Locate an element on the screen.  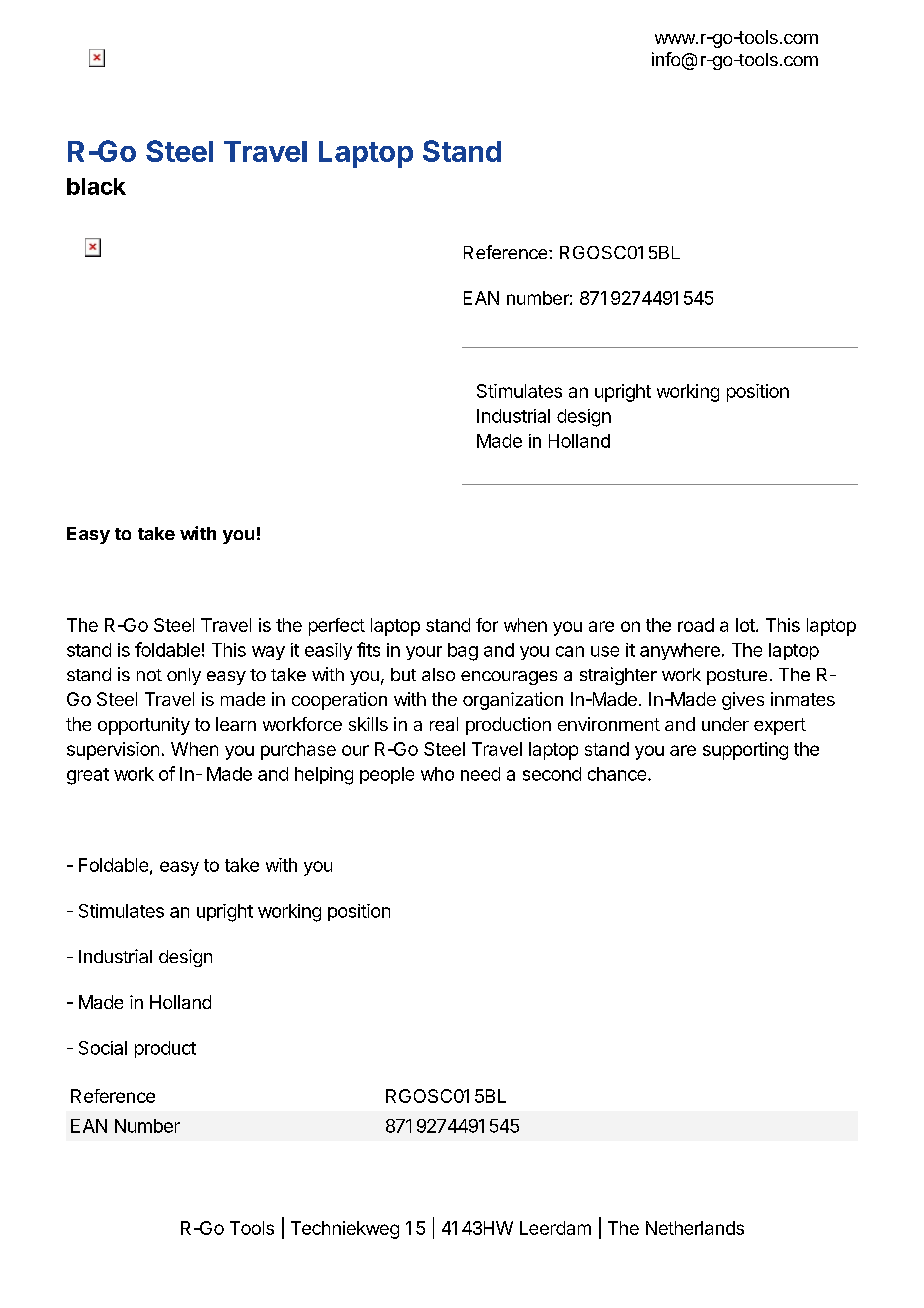
lot is located at coordinates (746, 625).
